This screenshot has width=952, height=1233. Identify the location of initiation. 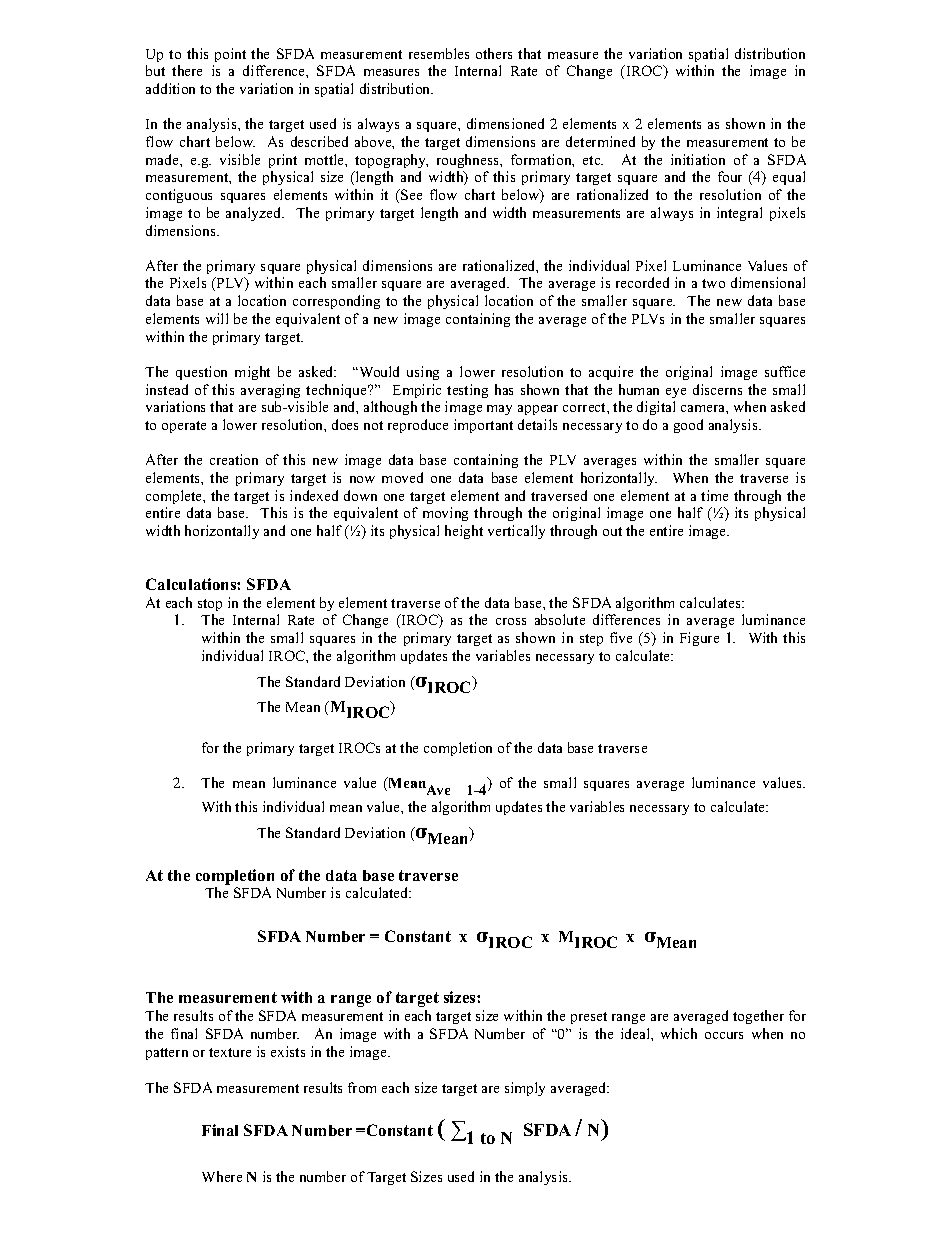
(698, 159).
